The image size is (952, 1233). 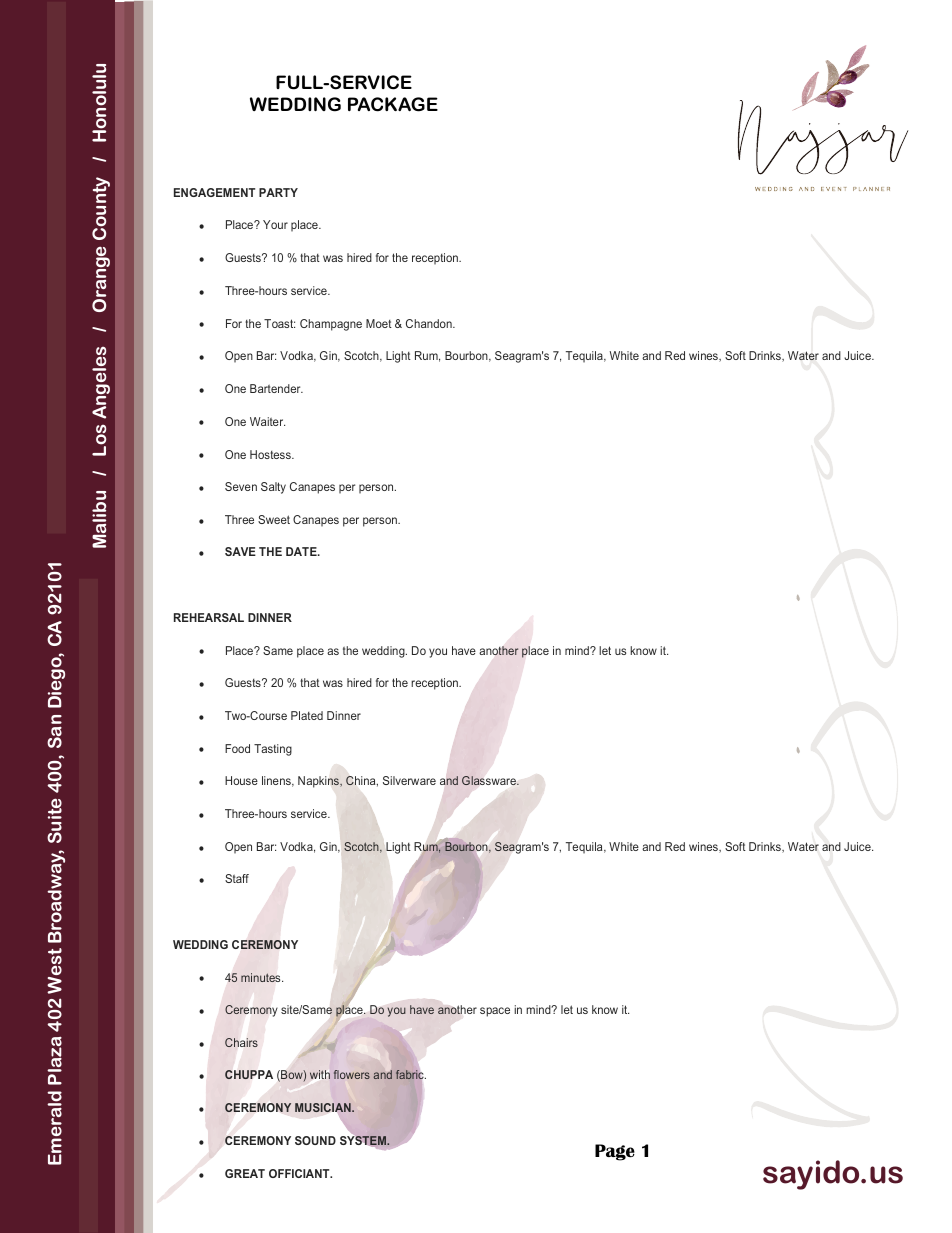 What do you see at coordinates (245, 1173) in the screenshot?
I see `GREAT` at bounding box center [245, 1173].
